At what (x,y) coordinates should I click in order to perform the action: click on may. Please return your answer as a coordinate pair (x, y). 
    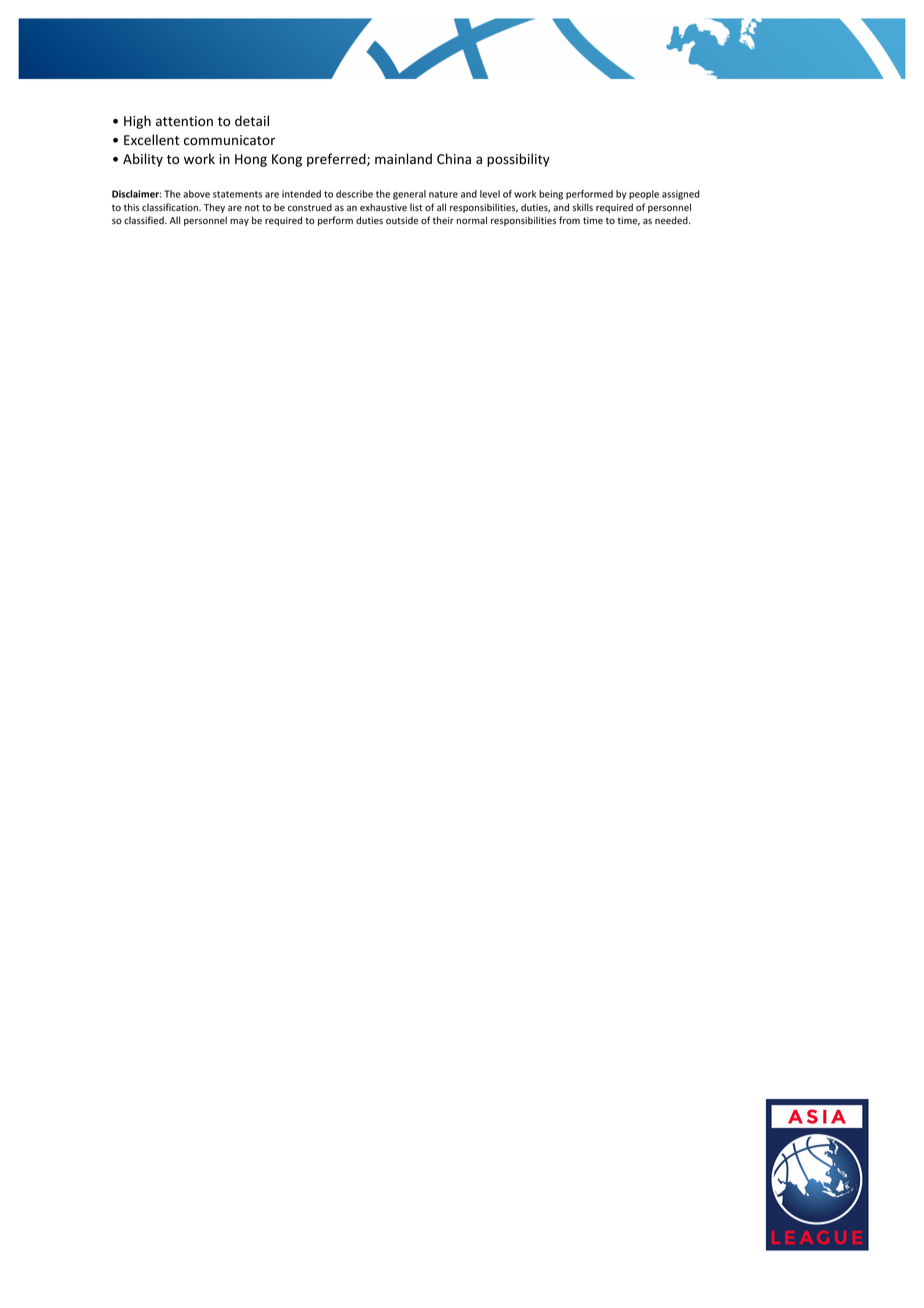
    Looking at the image, I should click on (239, 222).
